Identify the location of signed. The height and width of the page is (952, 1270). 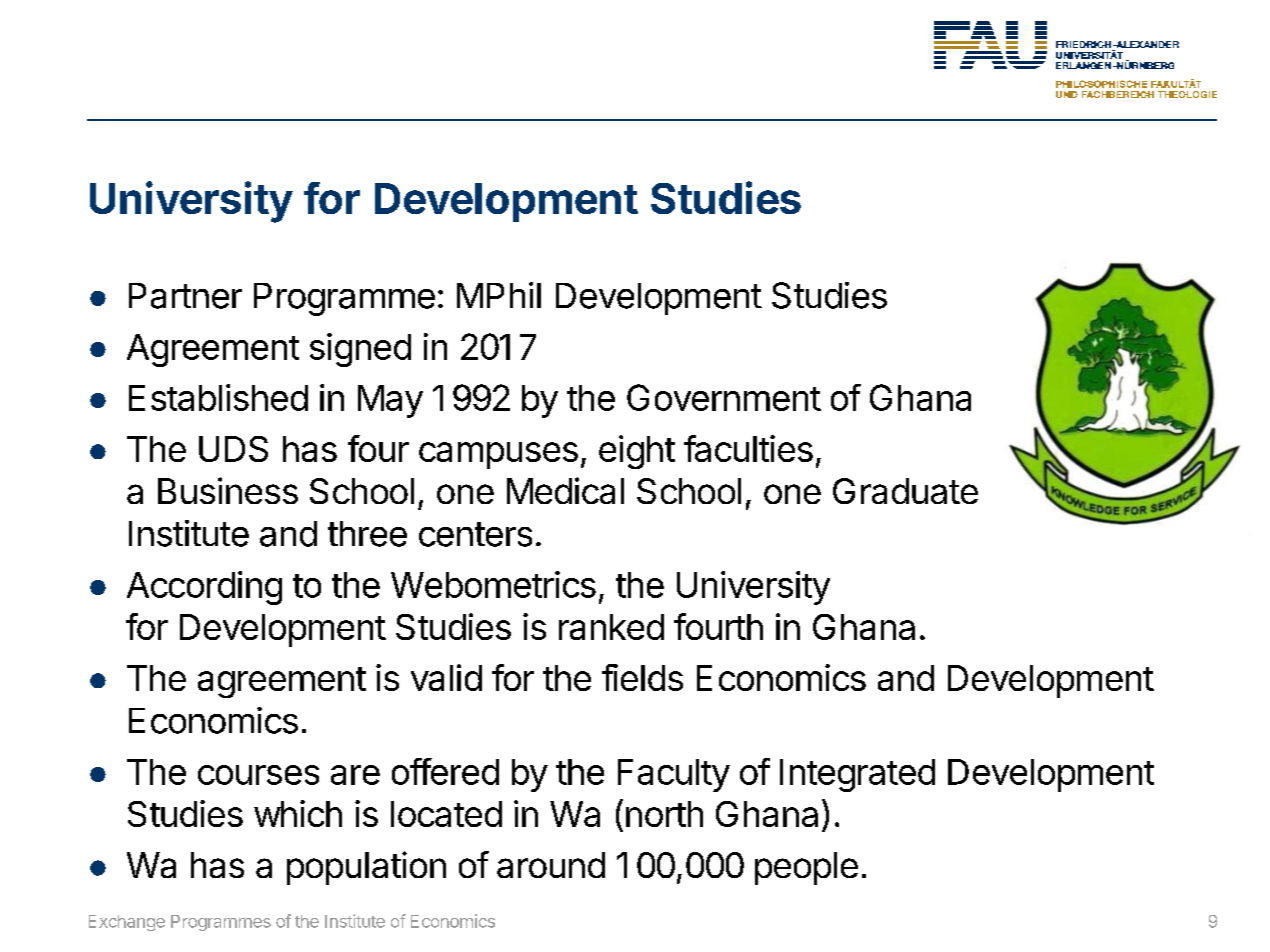
(360, 350).
